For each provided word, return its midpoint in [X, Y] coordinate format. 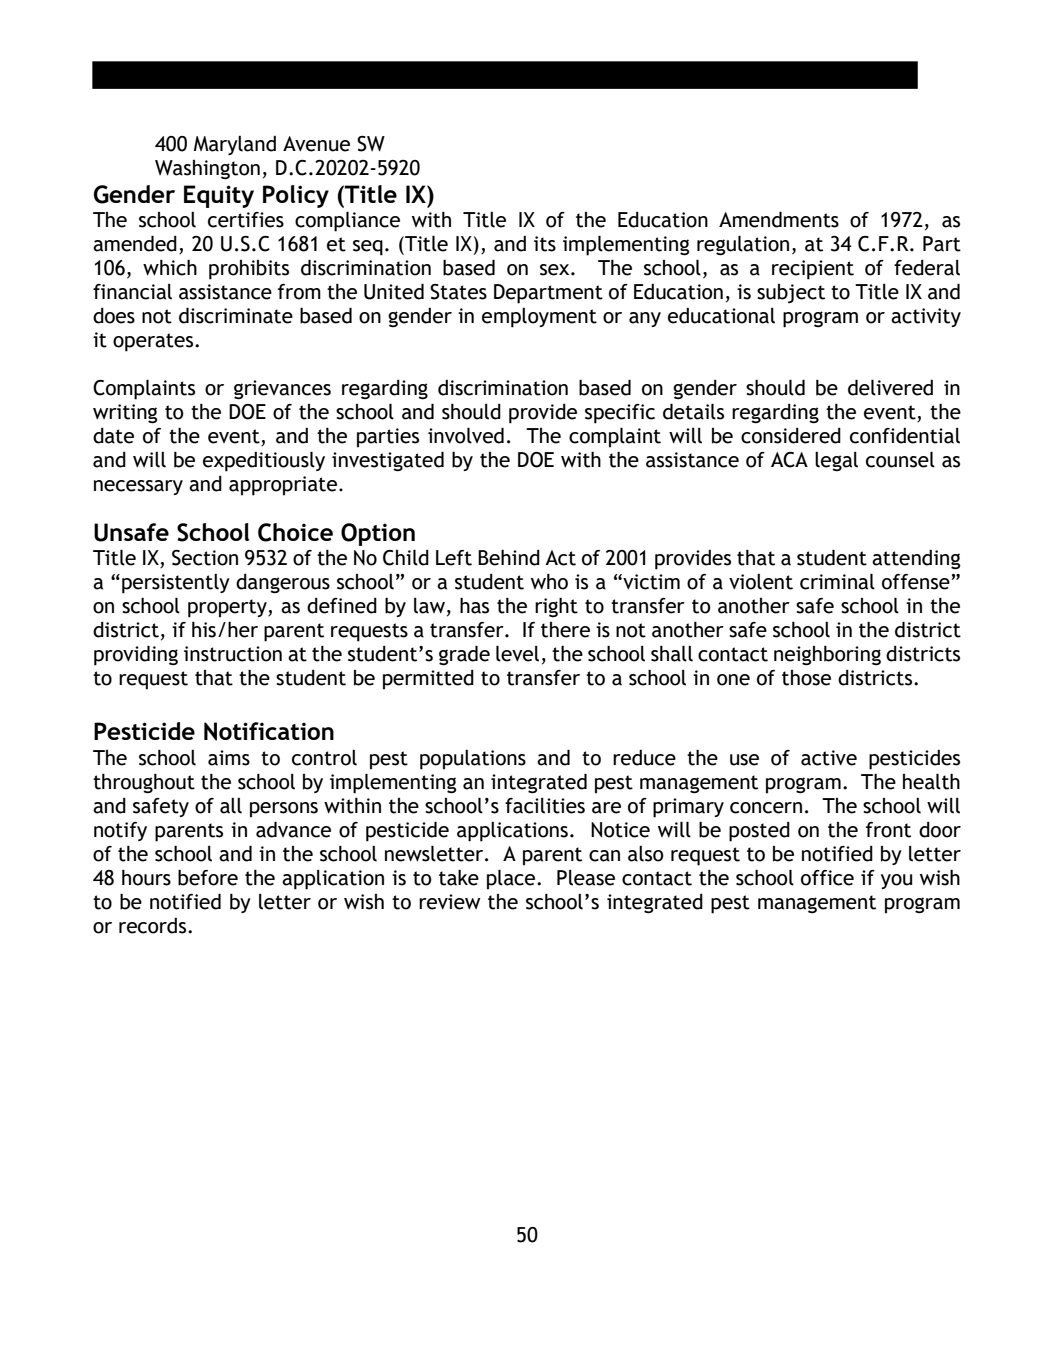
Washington [207, 170]
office [827, 878]
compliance [347, 221]
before [208, 877]
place [512, 879]
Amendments [779, 219]
